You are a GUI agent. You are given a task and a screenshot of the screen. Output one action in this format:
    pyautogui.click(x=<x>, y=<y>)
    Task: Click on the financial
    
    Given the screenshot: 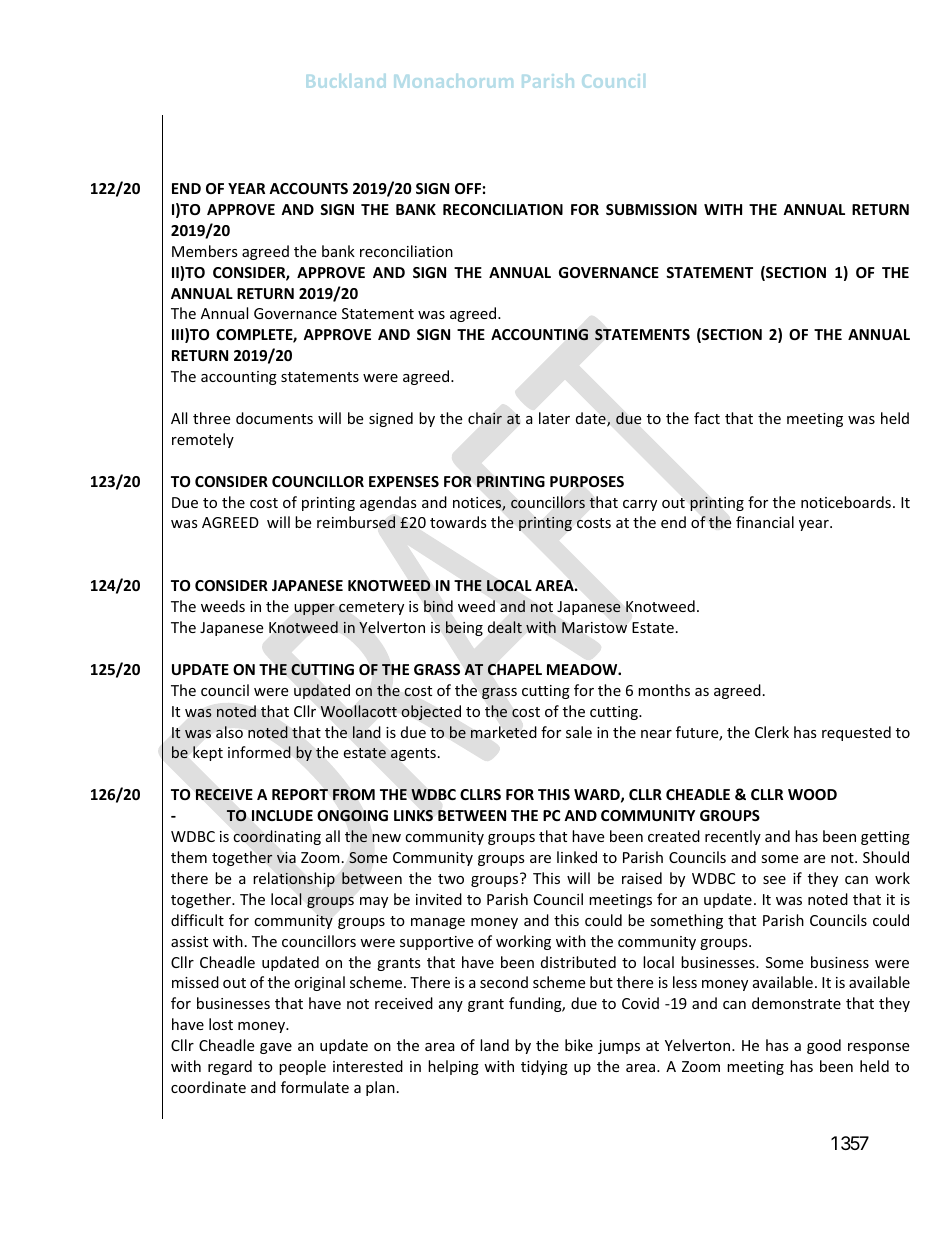 What is the action you would take?
    pyautogui.click(x=765, y=522)
